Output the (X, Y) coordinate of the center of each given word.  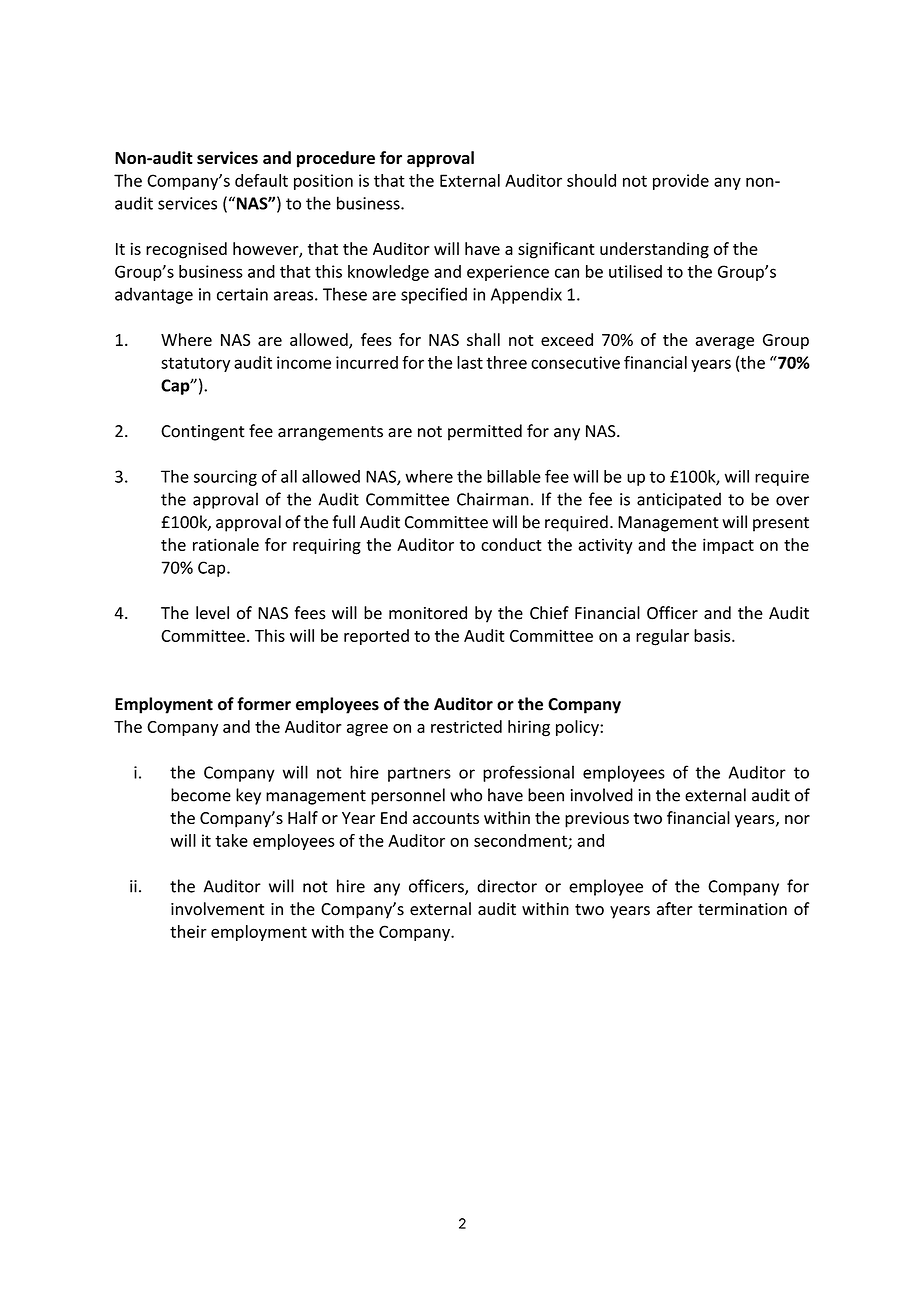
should (591, 180)
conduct (511, 544)
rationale (226, 544)
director (507, 886)
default (261, 180)
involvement (217, 909)
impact (728, 546)
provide (681, 182)
